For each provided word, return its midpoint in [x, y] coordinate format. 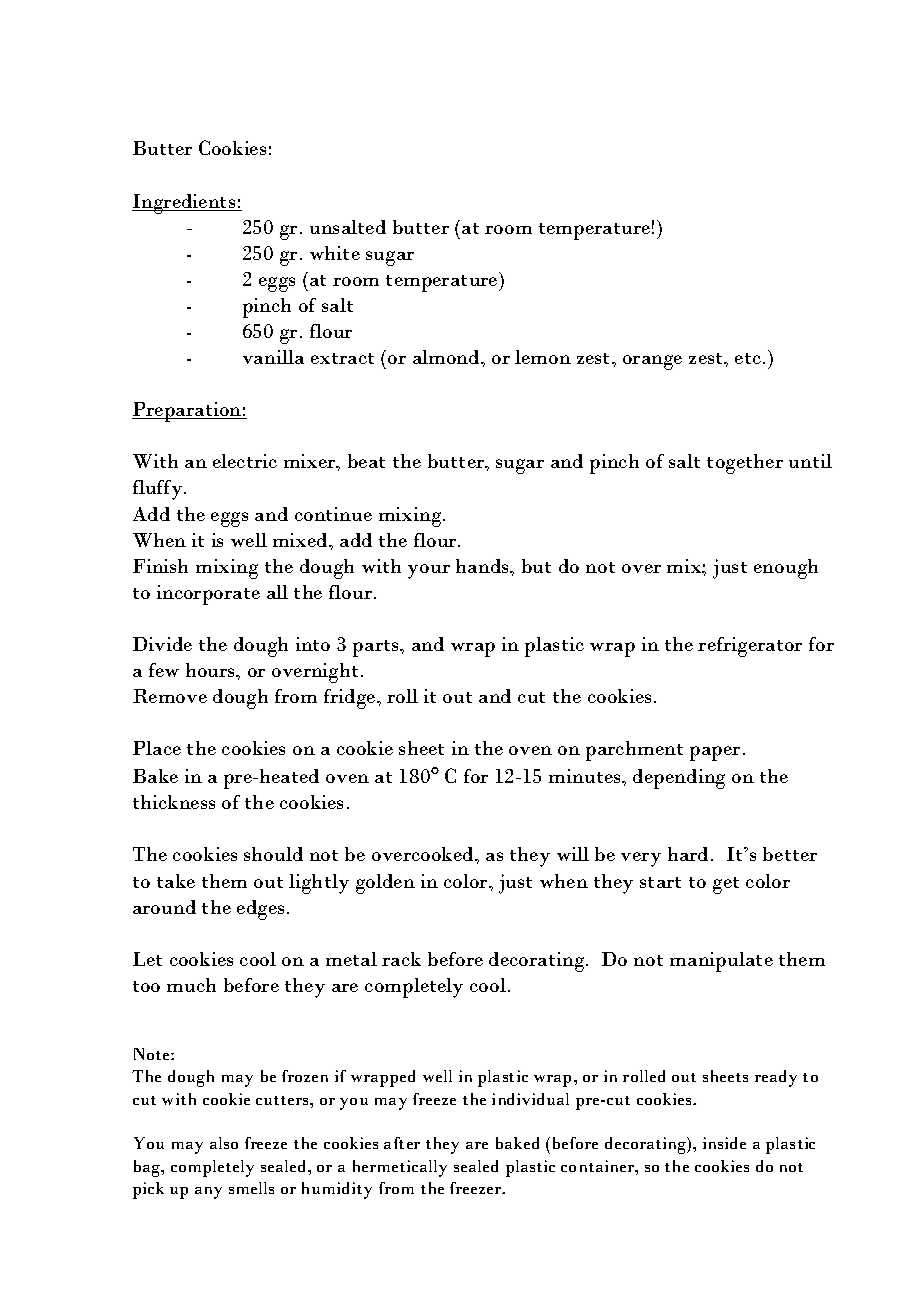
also [224, 1143]
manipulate [721, 962]
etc [749, 358]
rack [401, 959]
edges [260, 910]
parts [377, 648]
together [745, 464]
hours [212, 670]
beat [366, 461]
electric [245, 461]
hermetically [400, 1168]
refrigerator [750, 647]
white [335, 253]
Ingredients [185, 204]
